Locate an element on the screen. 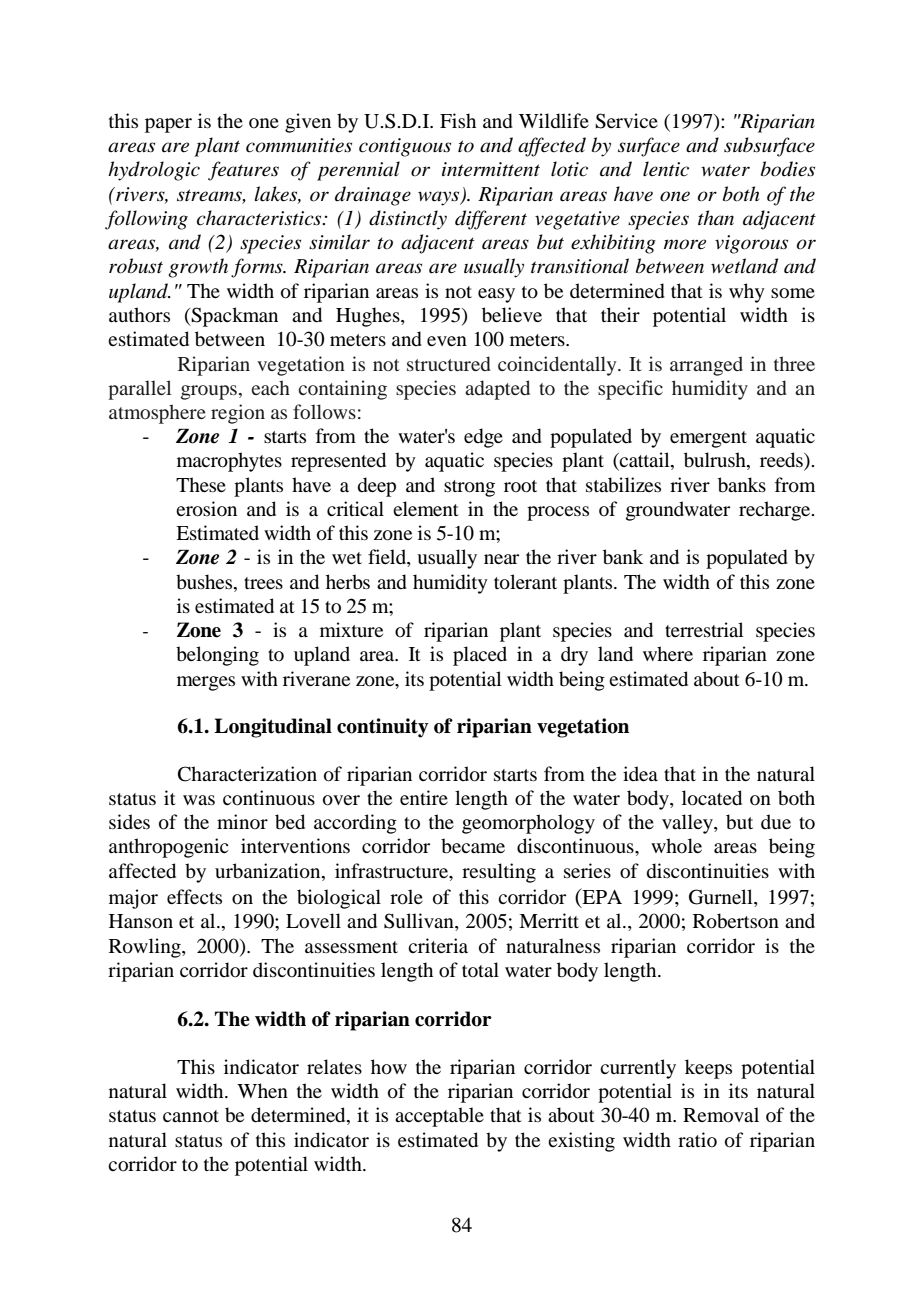  intermittent is located at coordinates (491, 169).
